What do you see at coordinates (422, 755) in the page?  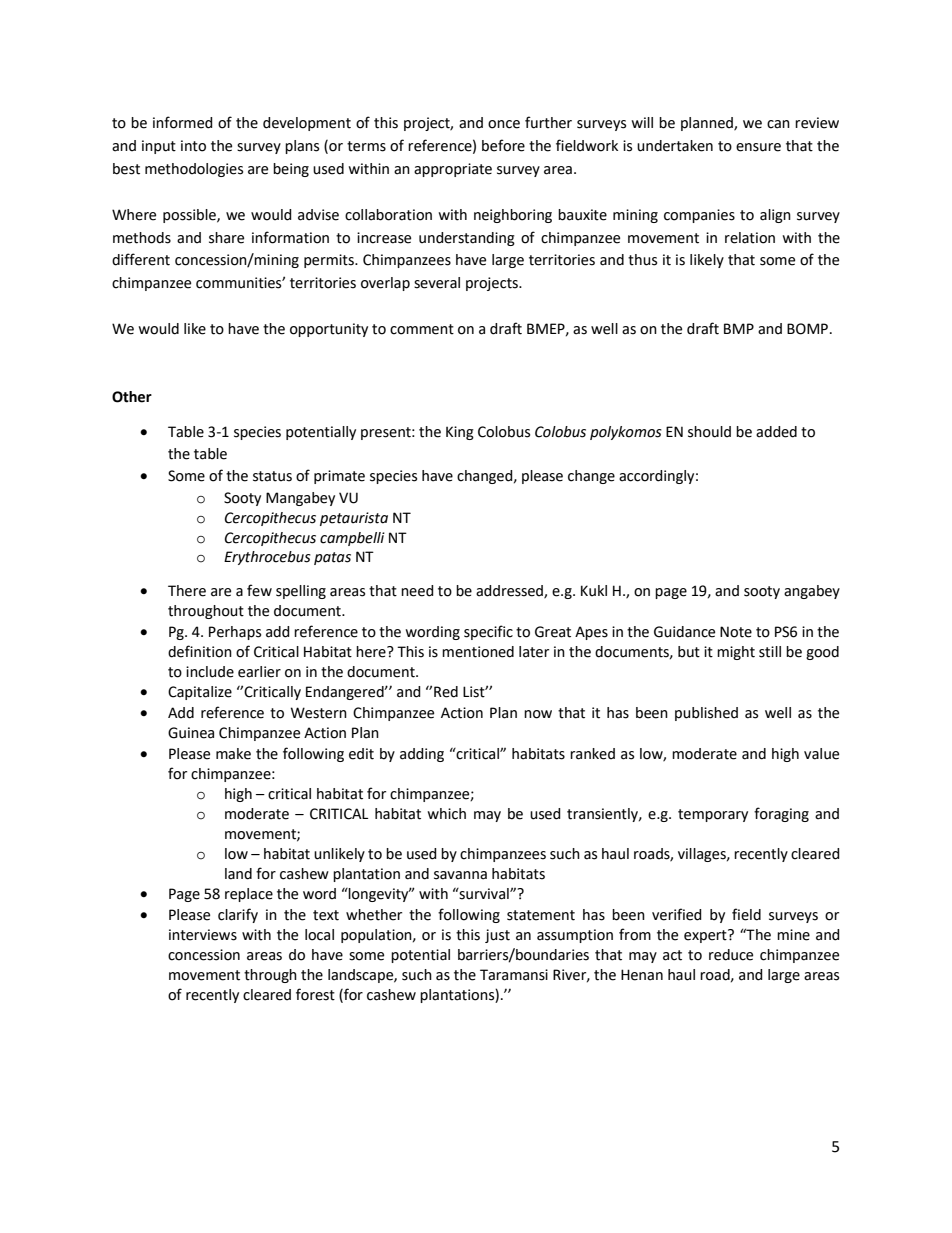 I see `adding` at bounding box center [422, 755].
